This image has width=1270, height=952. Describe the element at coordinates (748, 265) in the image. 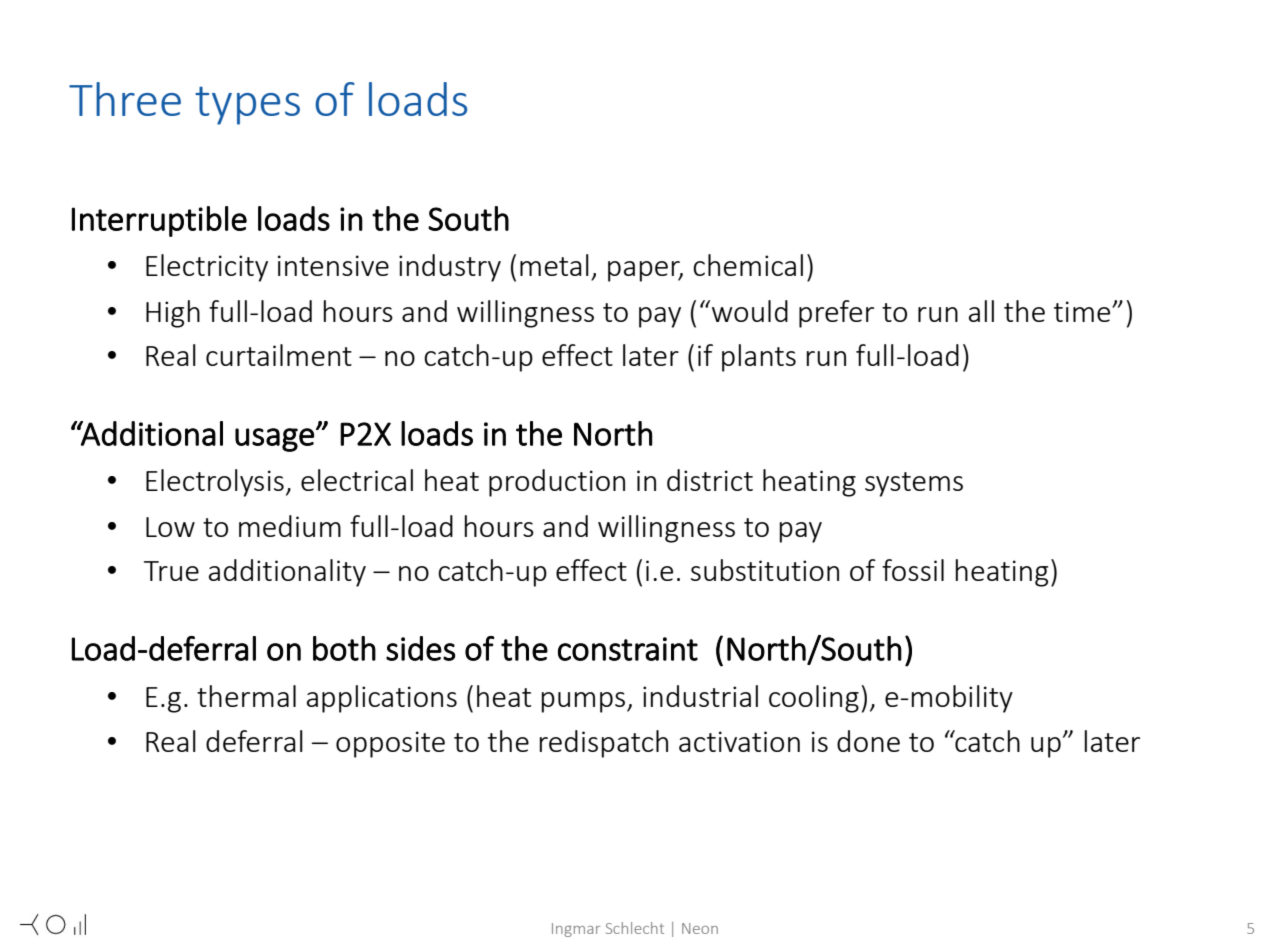

I see `chemical` at that location.
